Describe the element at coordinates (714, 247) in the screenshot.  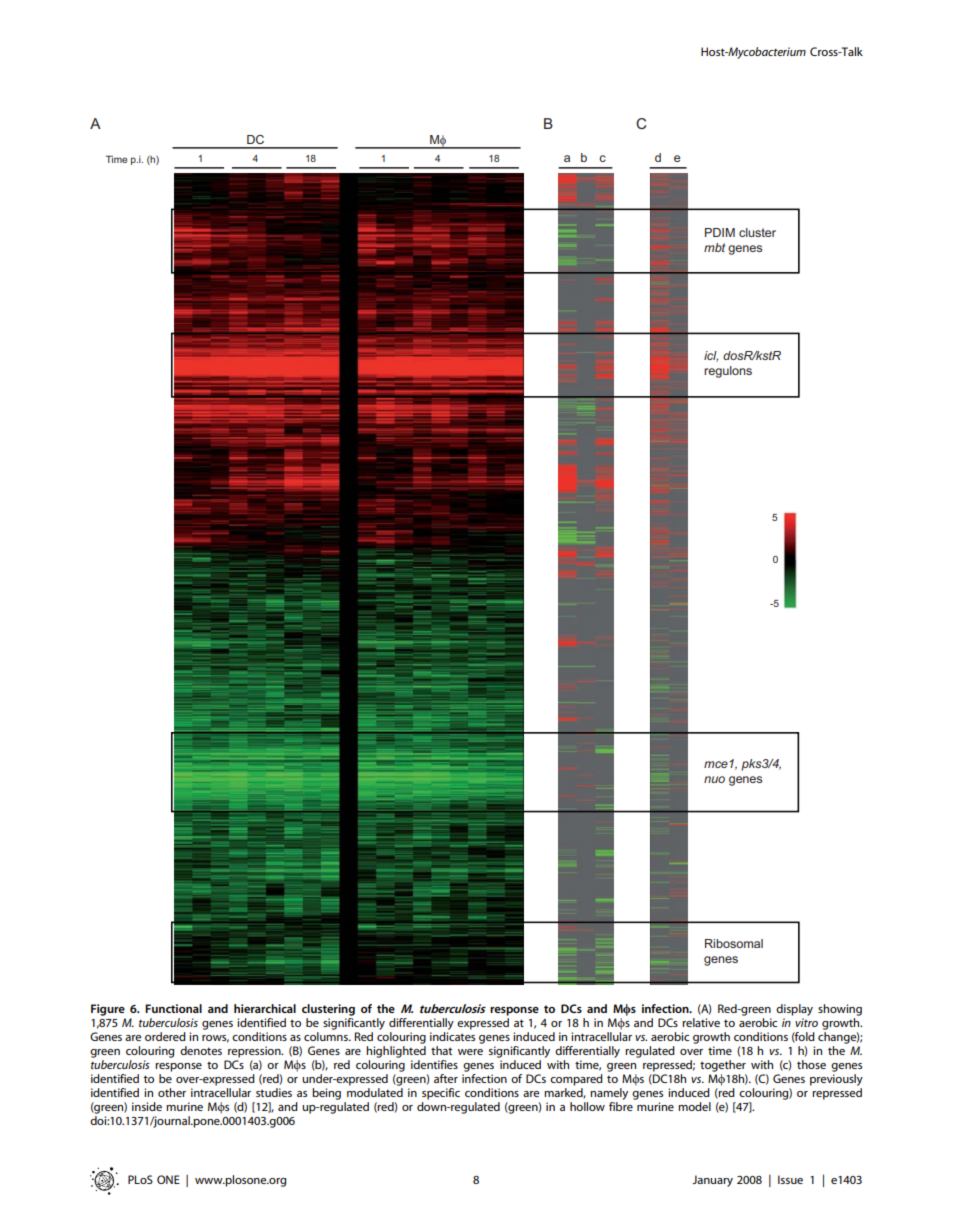
I see `mbt` at that location.
